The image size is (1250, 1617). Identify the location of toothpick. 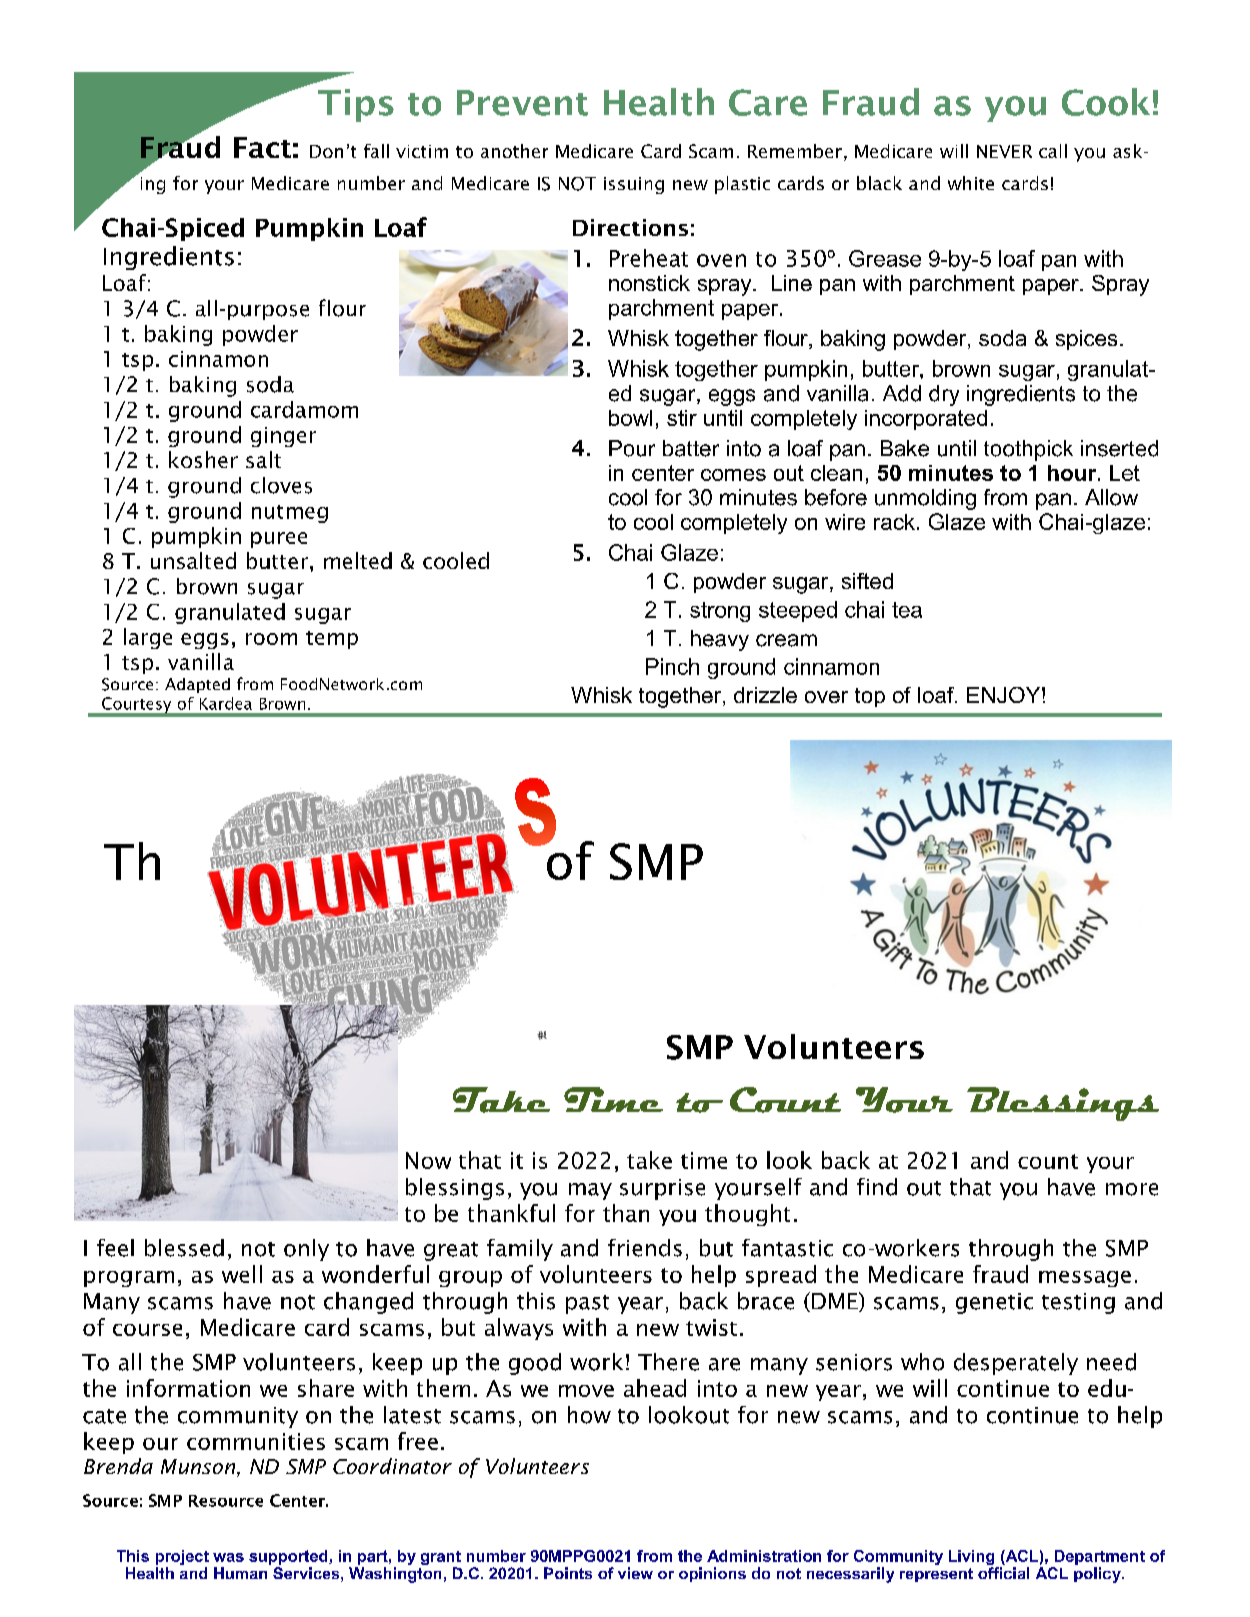
(1028, 450).
